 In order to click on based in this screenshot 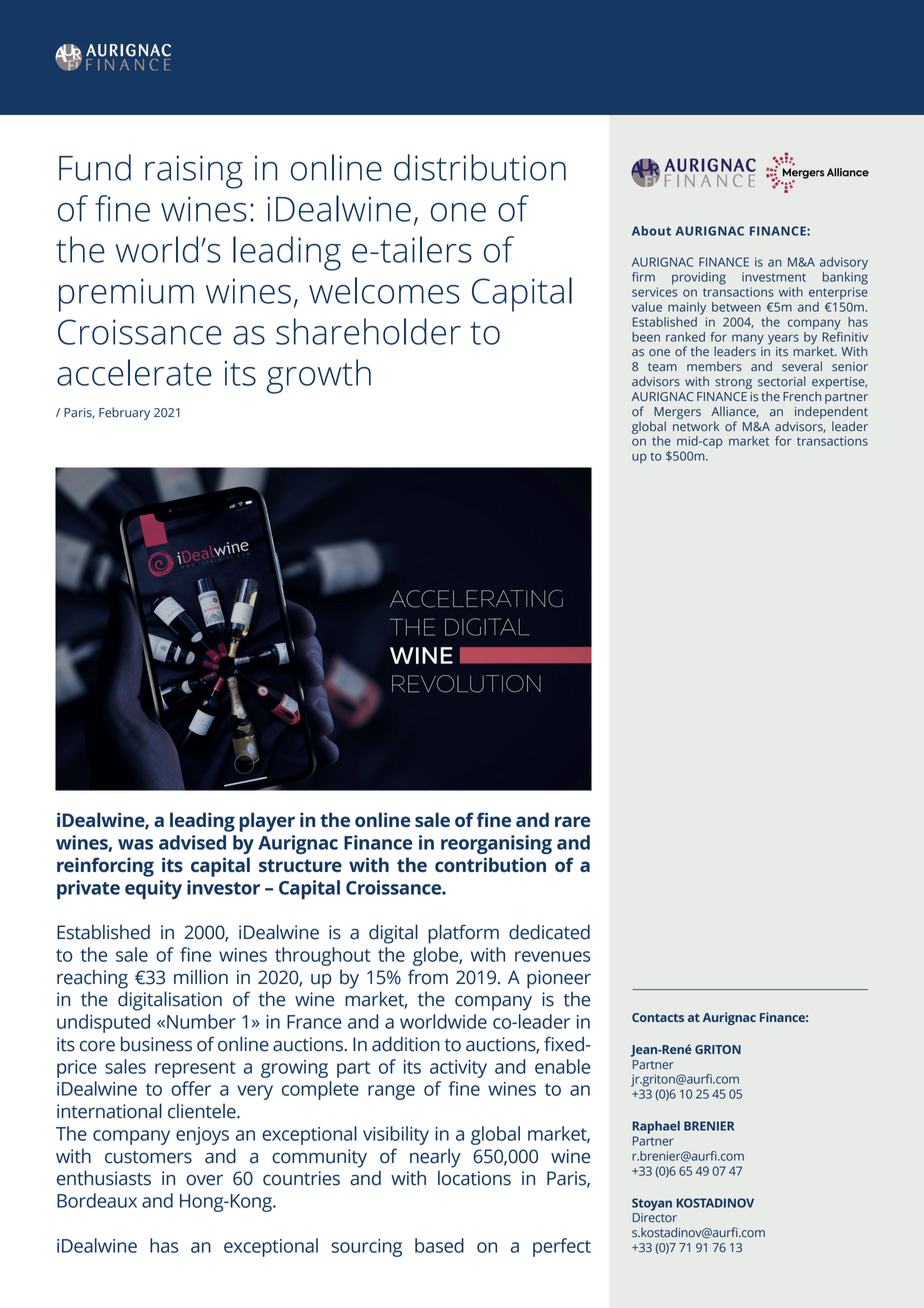, I will do `click(439, 1245)`.
